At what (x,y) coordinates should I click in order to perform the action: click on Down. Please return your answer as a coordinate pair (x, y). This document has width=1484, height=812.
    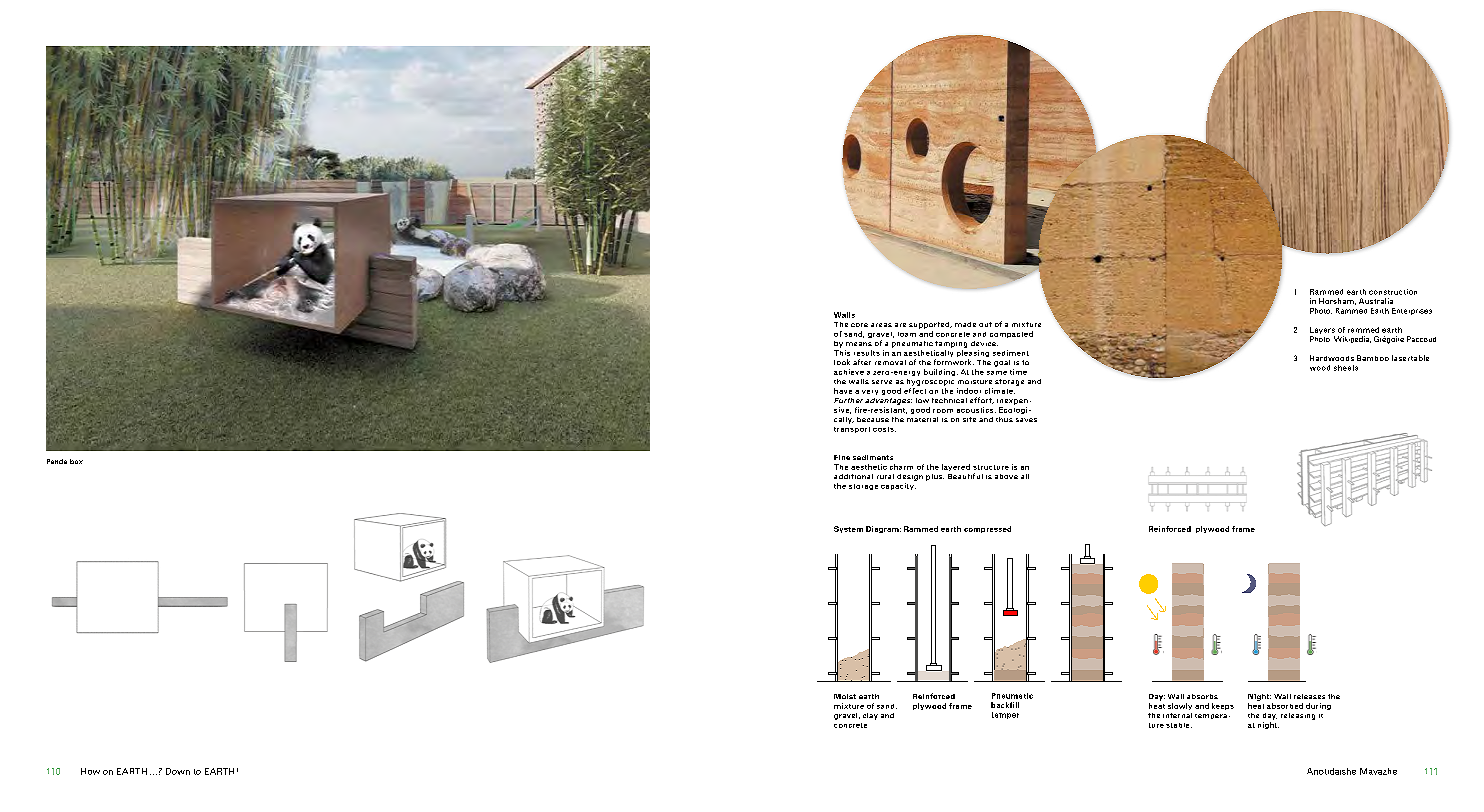
    Looking at the image, I should click on (178, 771).
